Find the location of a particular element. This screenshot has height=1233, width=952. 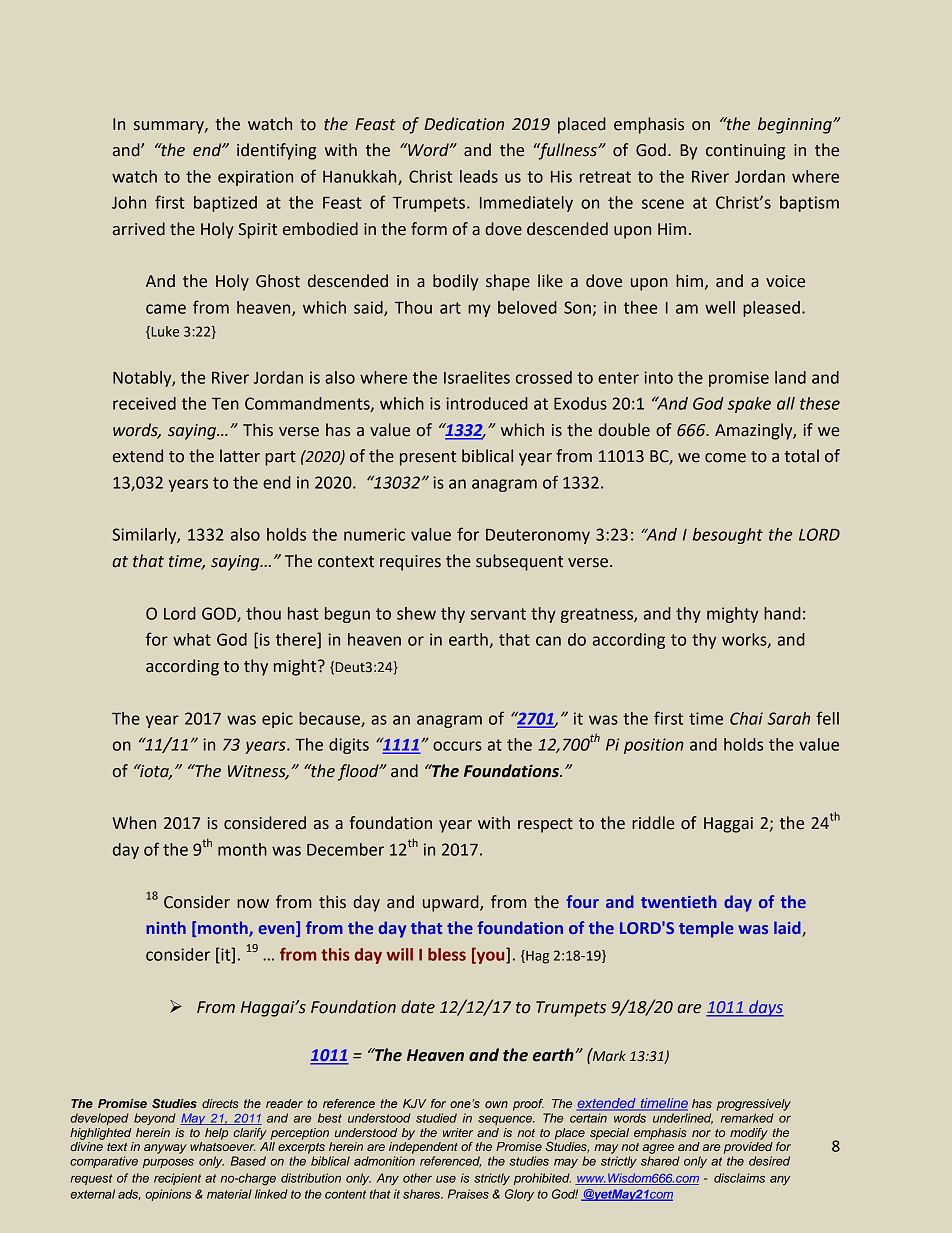

come is located at coordinates (725, 458).
